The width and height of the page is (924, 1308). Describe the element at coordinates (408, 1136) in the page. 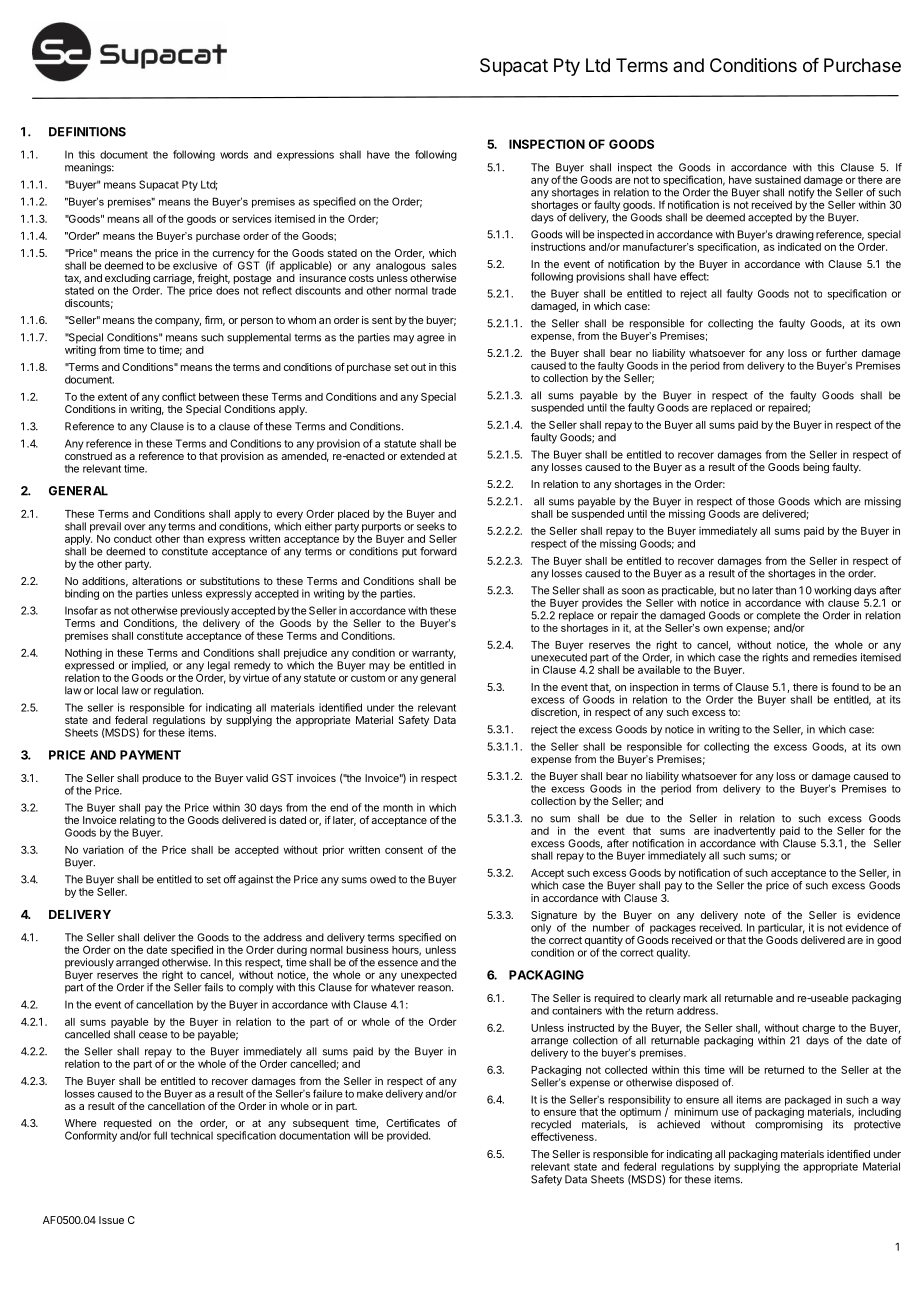

I see `provided` at that location.
